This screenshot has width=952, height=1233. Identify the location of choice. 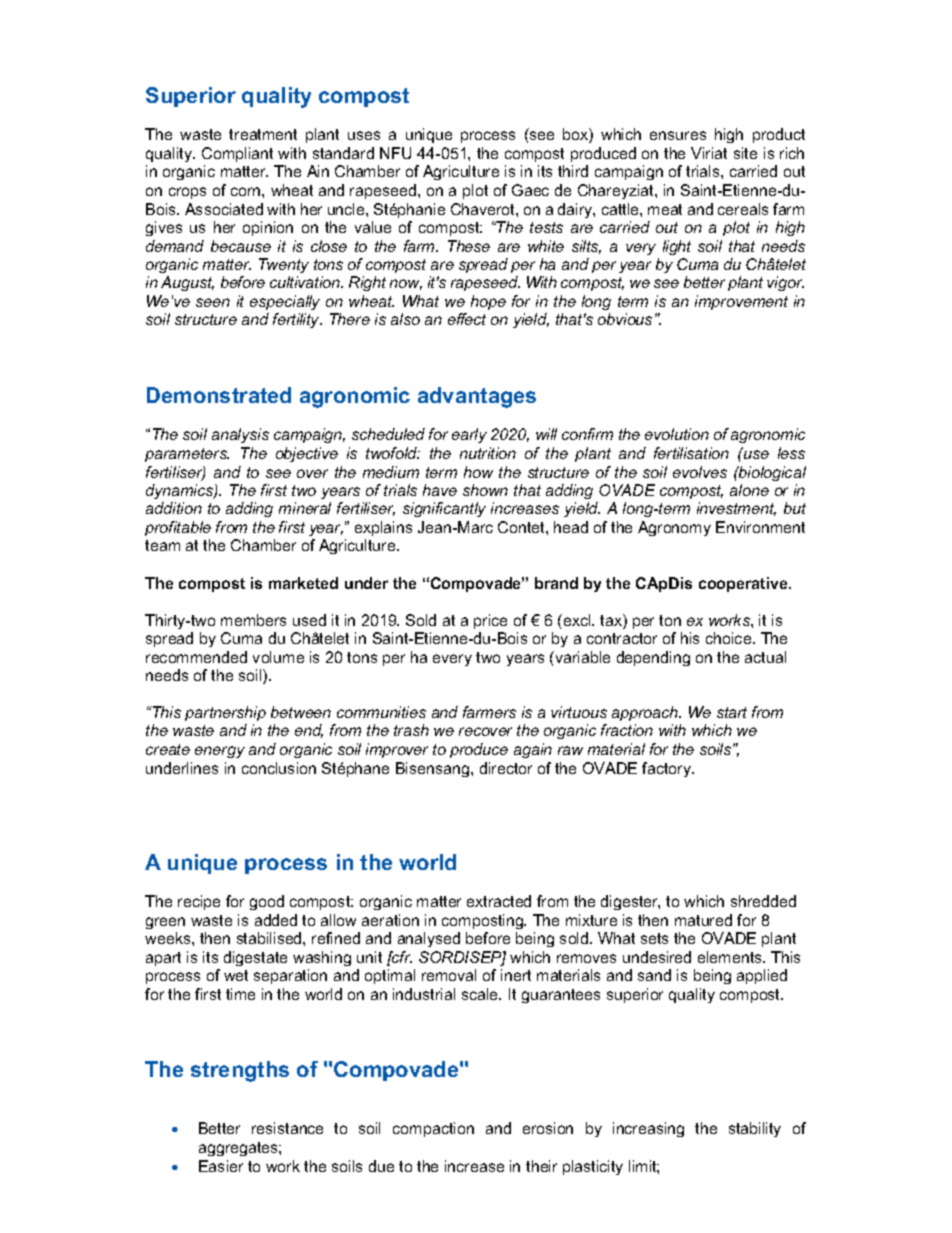
(730, 638).
